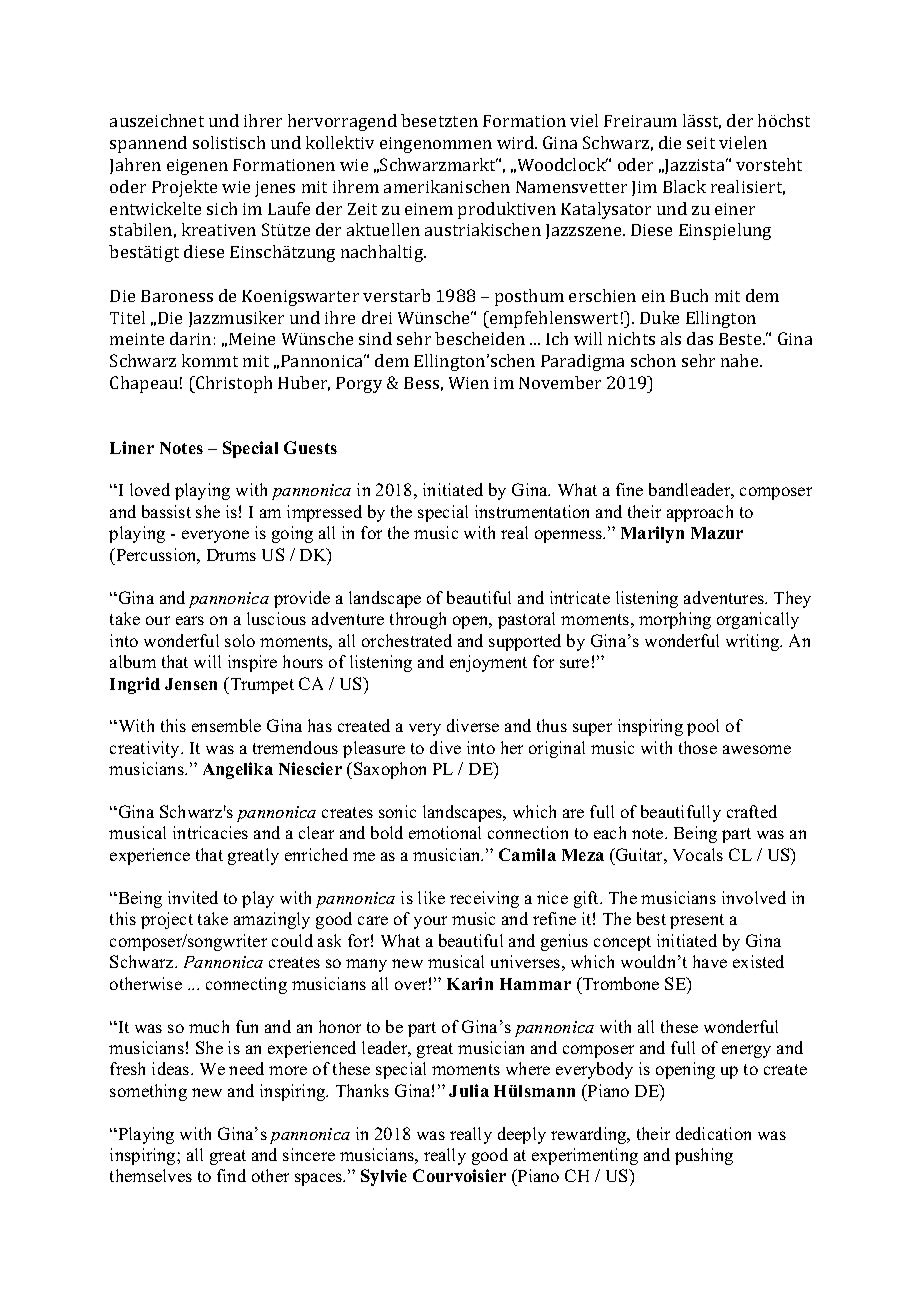  I want to click on intricacies, so click(210, 832).
